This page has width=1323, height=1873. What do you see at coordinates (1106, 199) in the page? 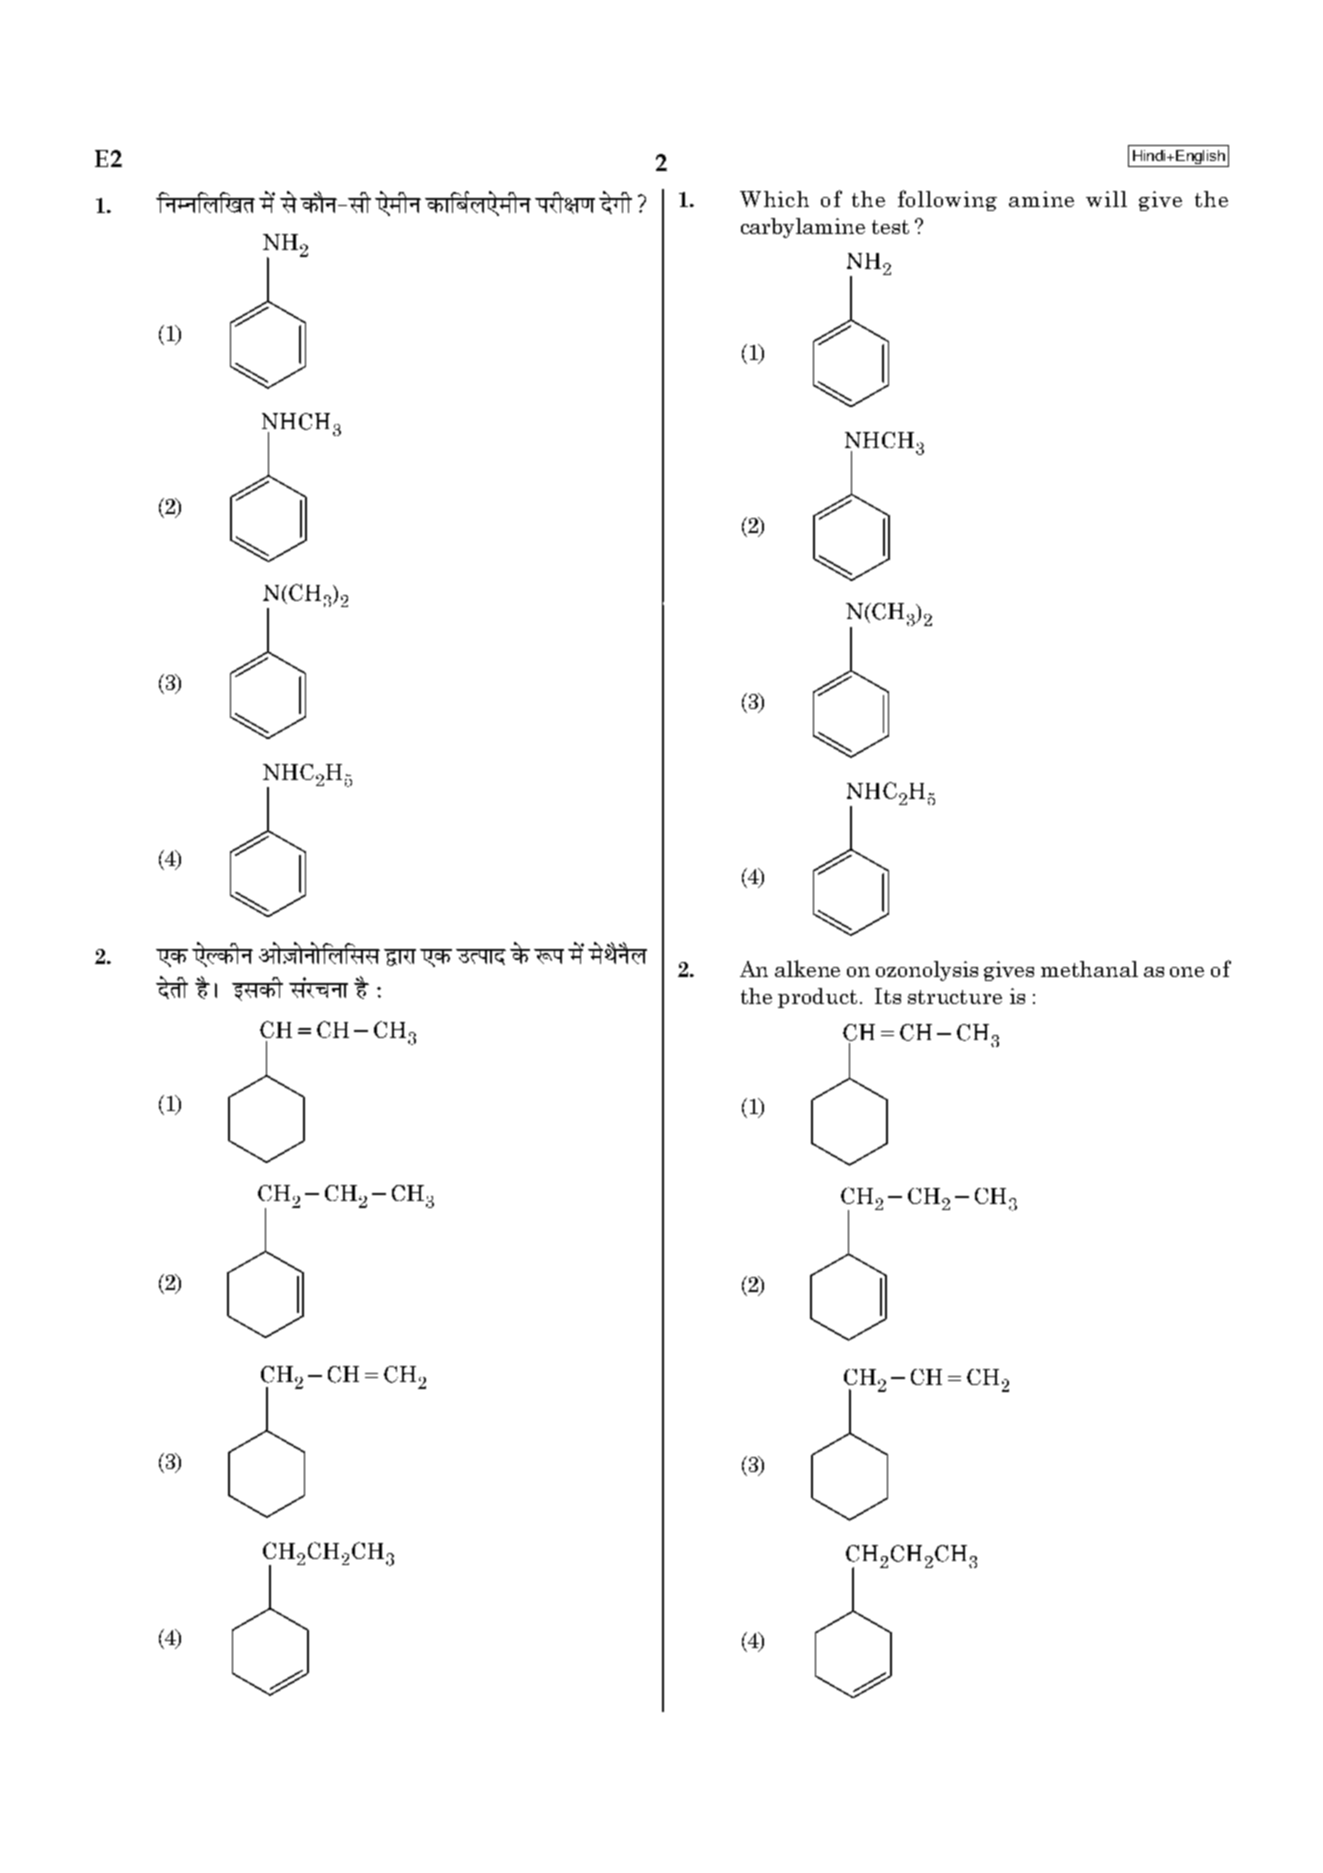
I see `will` at bounding box center [1106, 199].
